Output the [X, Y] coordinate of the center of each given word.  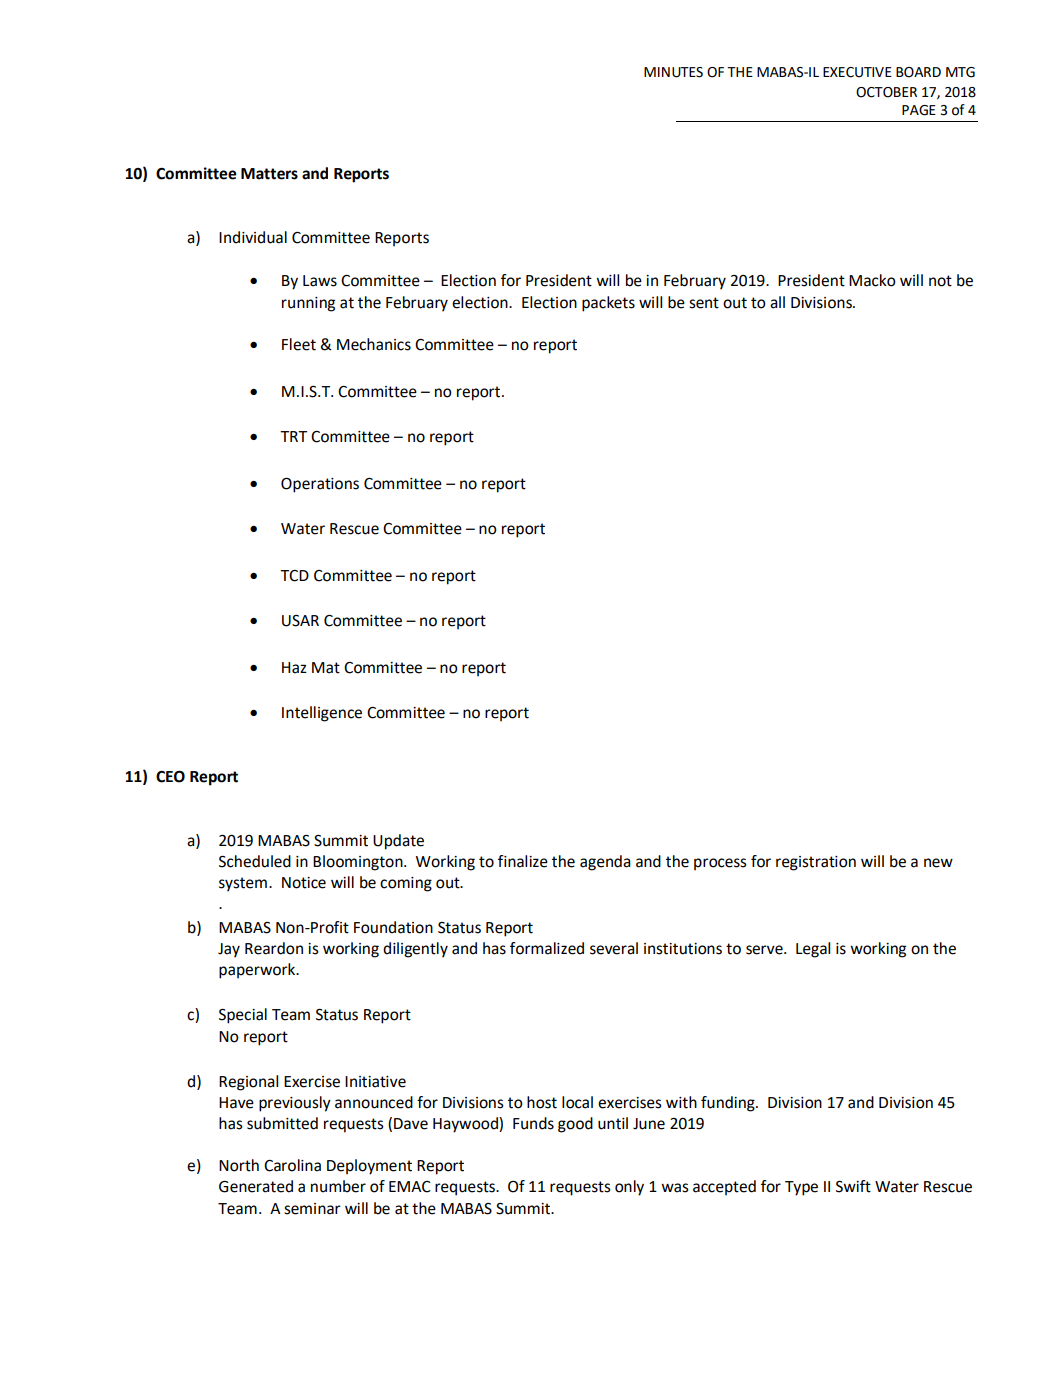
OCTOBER [886, 92]
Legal [813, 950]
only [629, 1188]
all [777, 302]
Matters [269, 174]
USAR [300, 621]
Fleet [299, 344]
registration [816, 863]
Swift [853, 1186]
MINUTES [673, 72]
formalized [547, 948]
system [243, 884]
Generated [256, 1186]
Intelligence [322, 714]
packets [608, 304]
